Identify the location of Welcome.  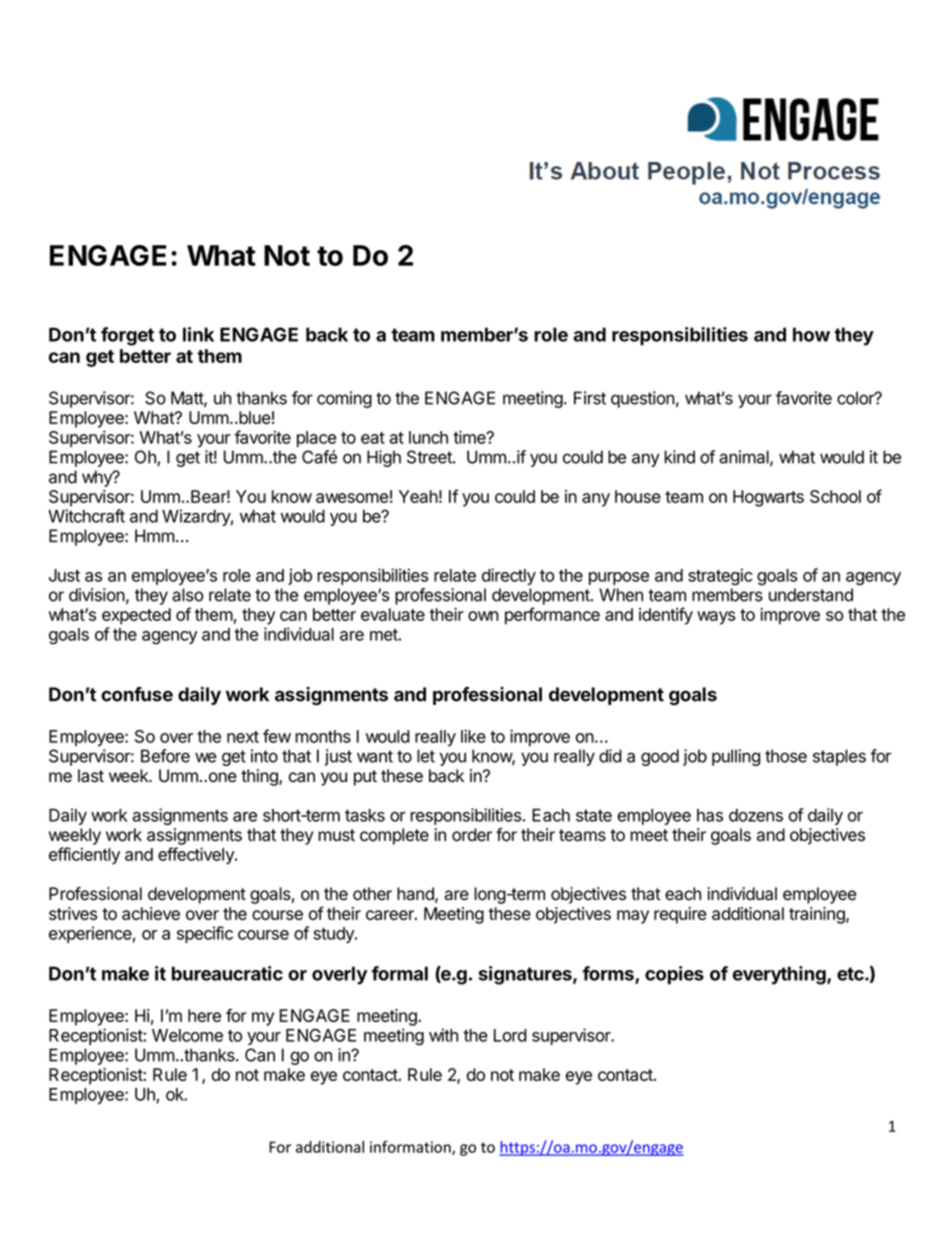
(187, 1035).
